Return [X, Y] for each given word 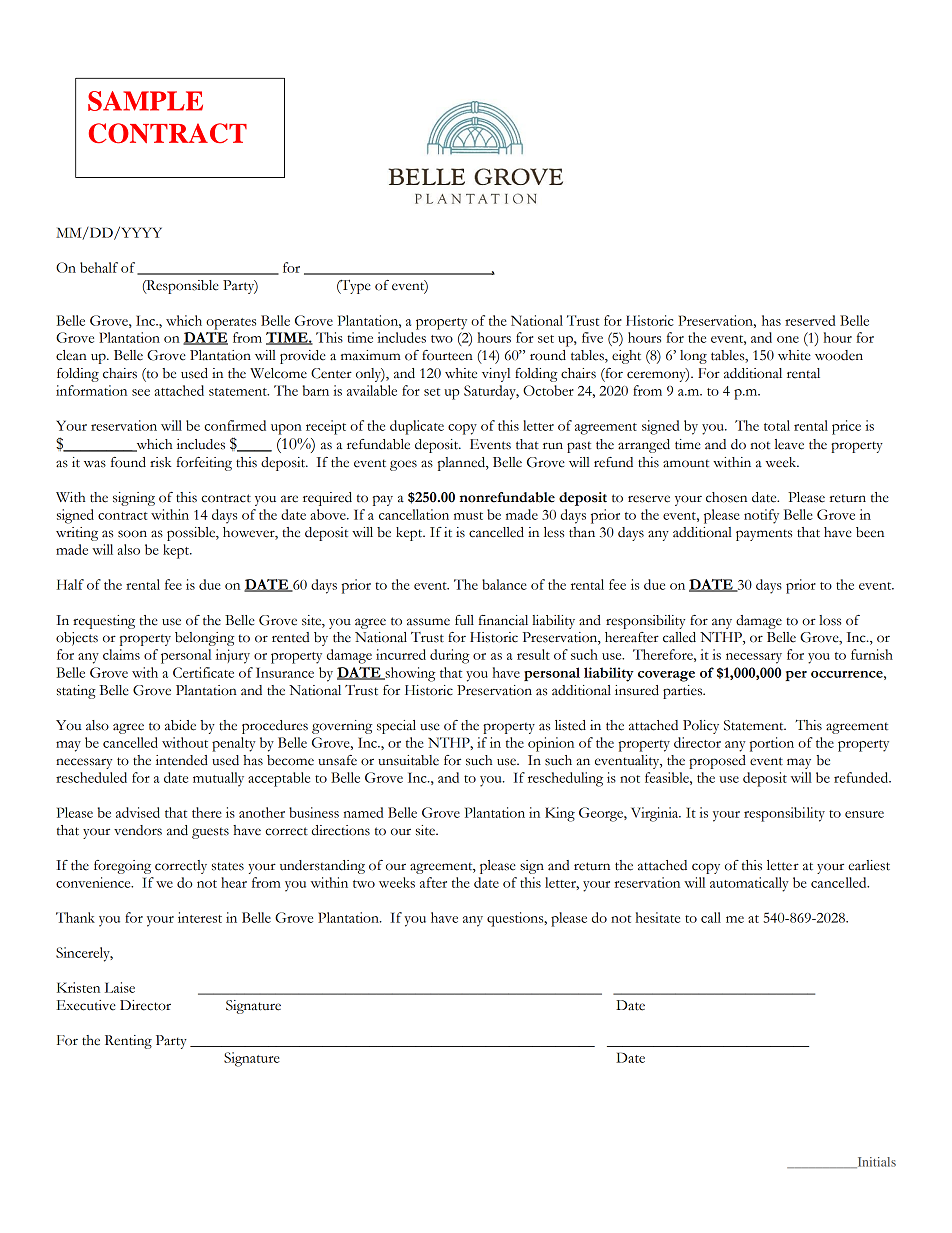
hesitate [658, 917]
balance [504, 584]
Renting [128, 1042]
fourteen [447, 355]
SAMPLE [145, 101]
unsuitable [408, 760]
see [141, 392]
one [788, 339]
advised [138, 812]
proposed [717, 762]
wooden [839, 355]
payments [764, 535]
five [592, 337]
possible [192, 534]
